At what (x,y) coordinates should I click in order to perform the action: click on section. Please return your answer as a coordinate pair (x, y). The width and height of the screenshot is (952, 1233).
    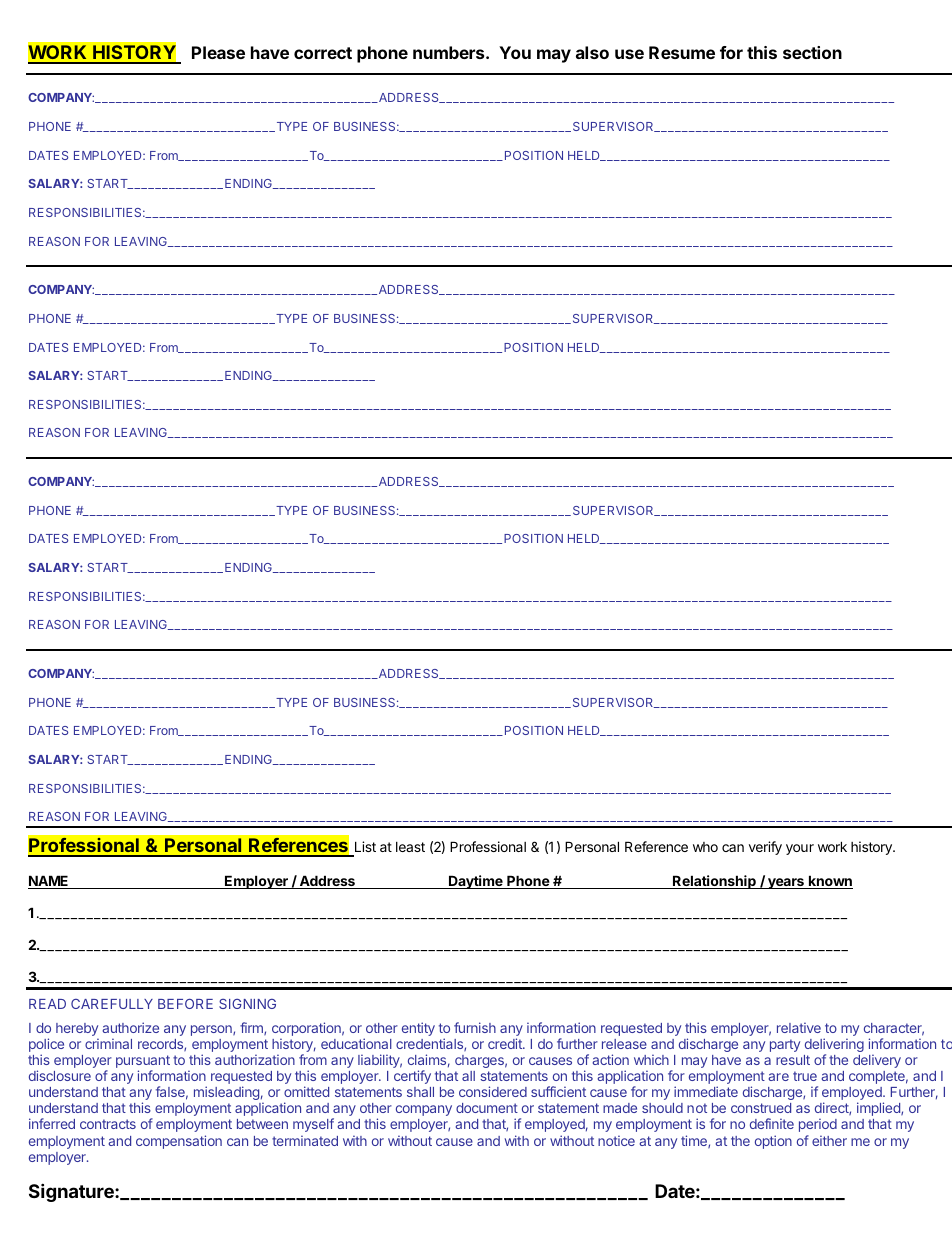
    Looking at the image, I should click on (812, 52).
